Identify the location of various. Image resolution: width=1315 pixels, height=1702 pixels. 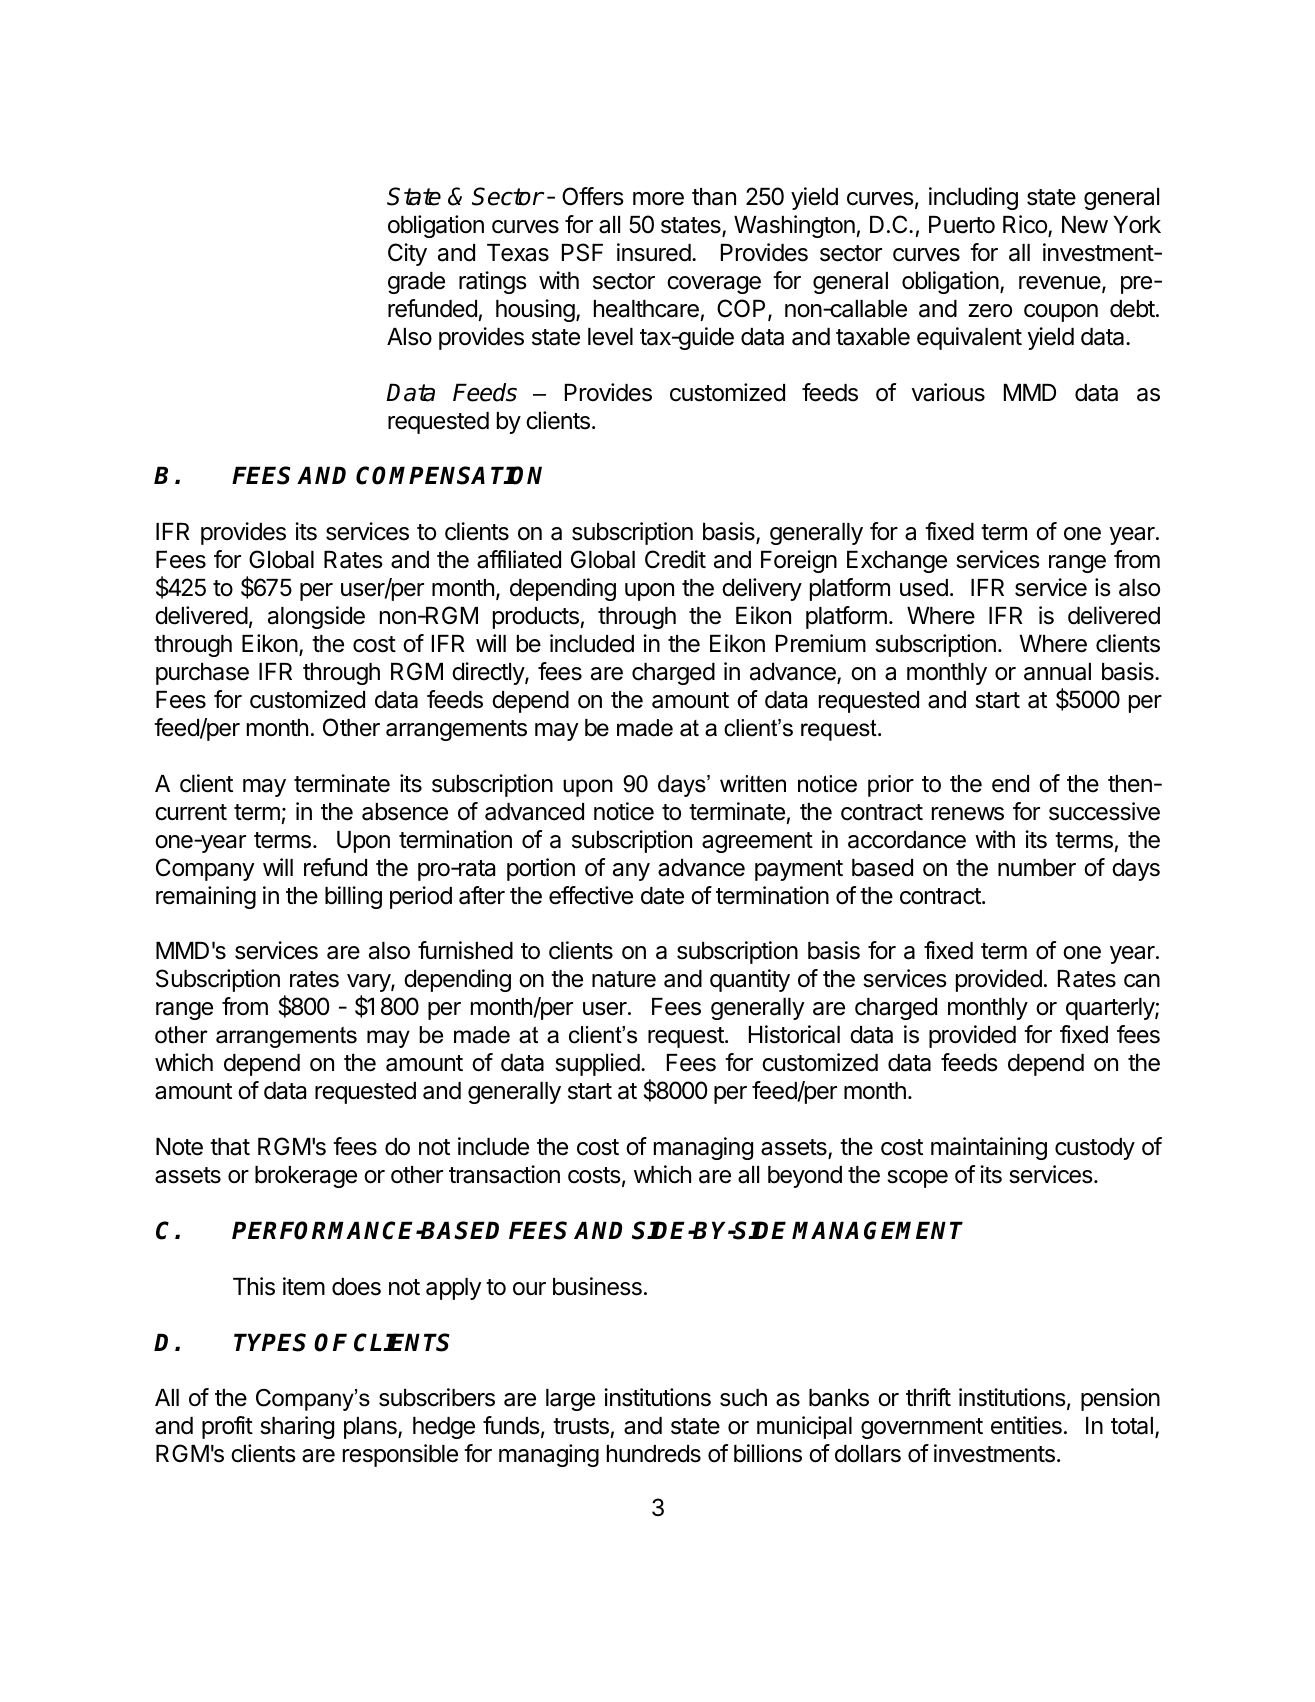
(948, 392).
